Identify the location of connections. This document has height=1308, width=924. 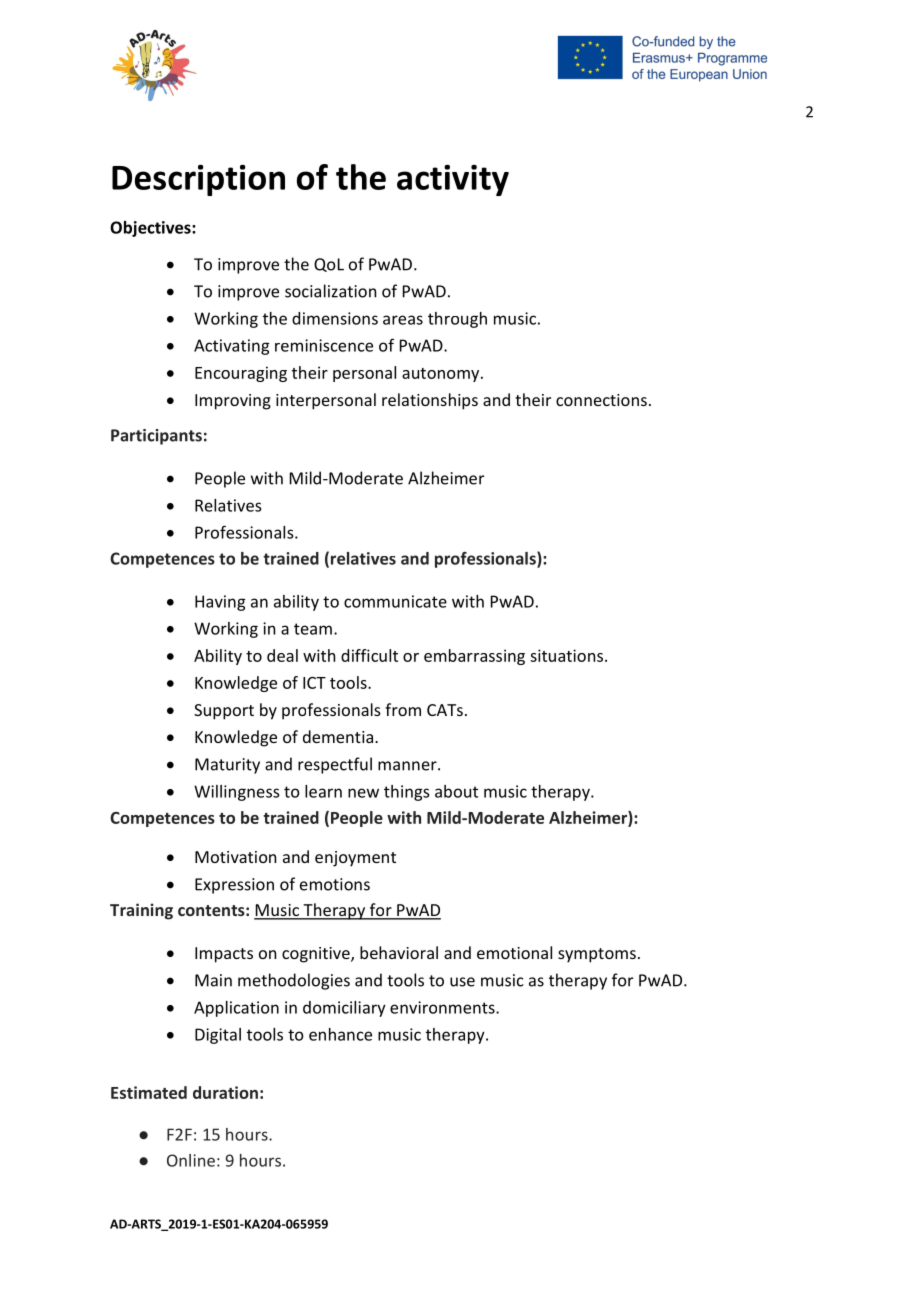
(601, 400).
